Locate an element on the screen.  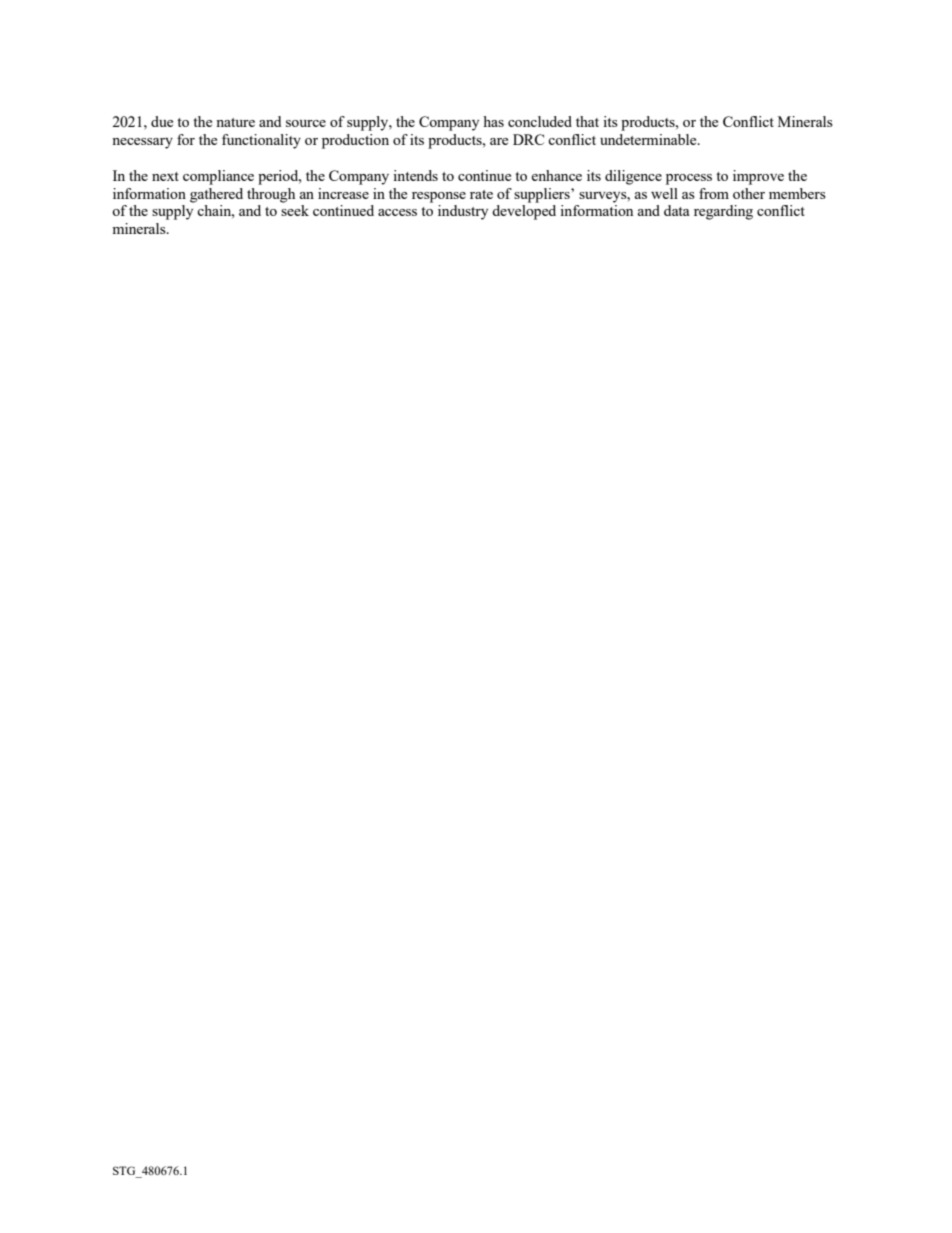
has is located at coordinates (493, 121).
